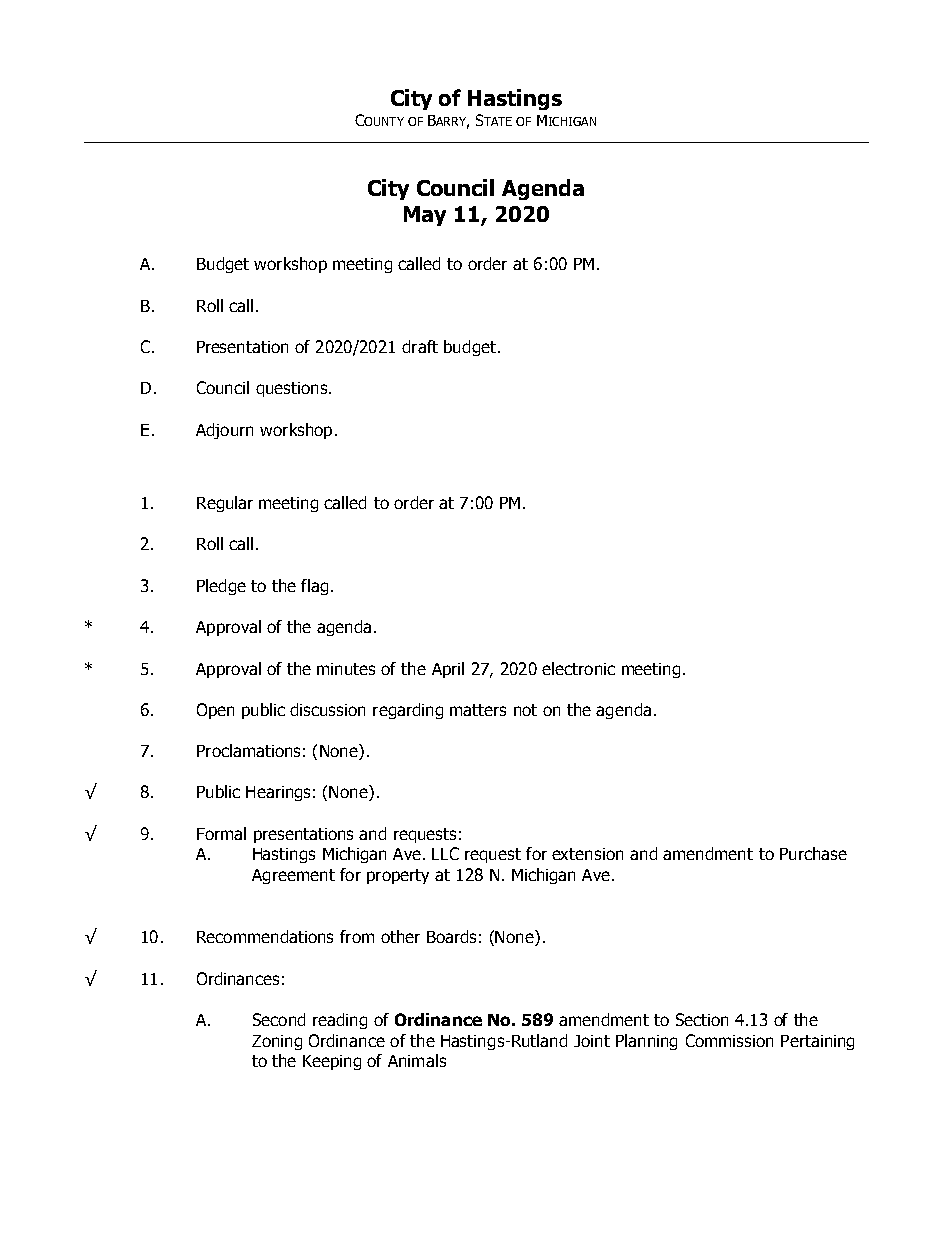 The image size is (952, 1233). What do you see at coordinates (291, 389) in the screenshot?
I see `questions` at bounding box center [291, 389].
